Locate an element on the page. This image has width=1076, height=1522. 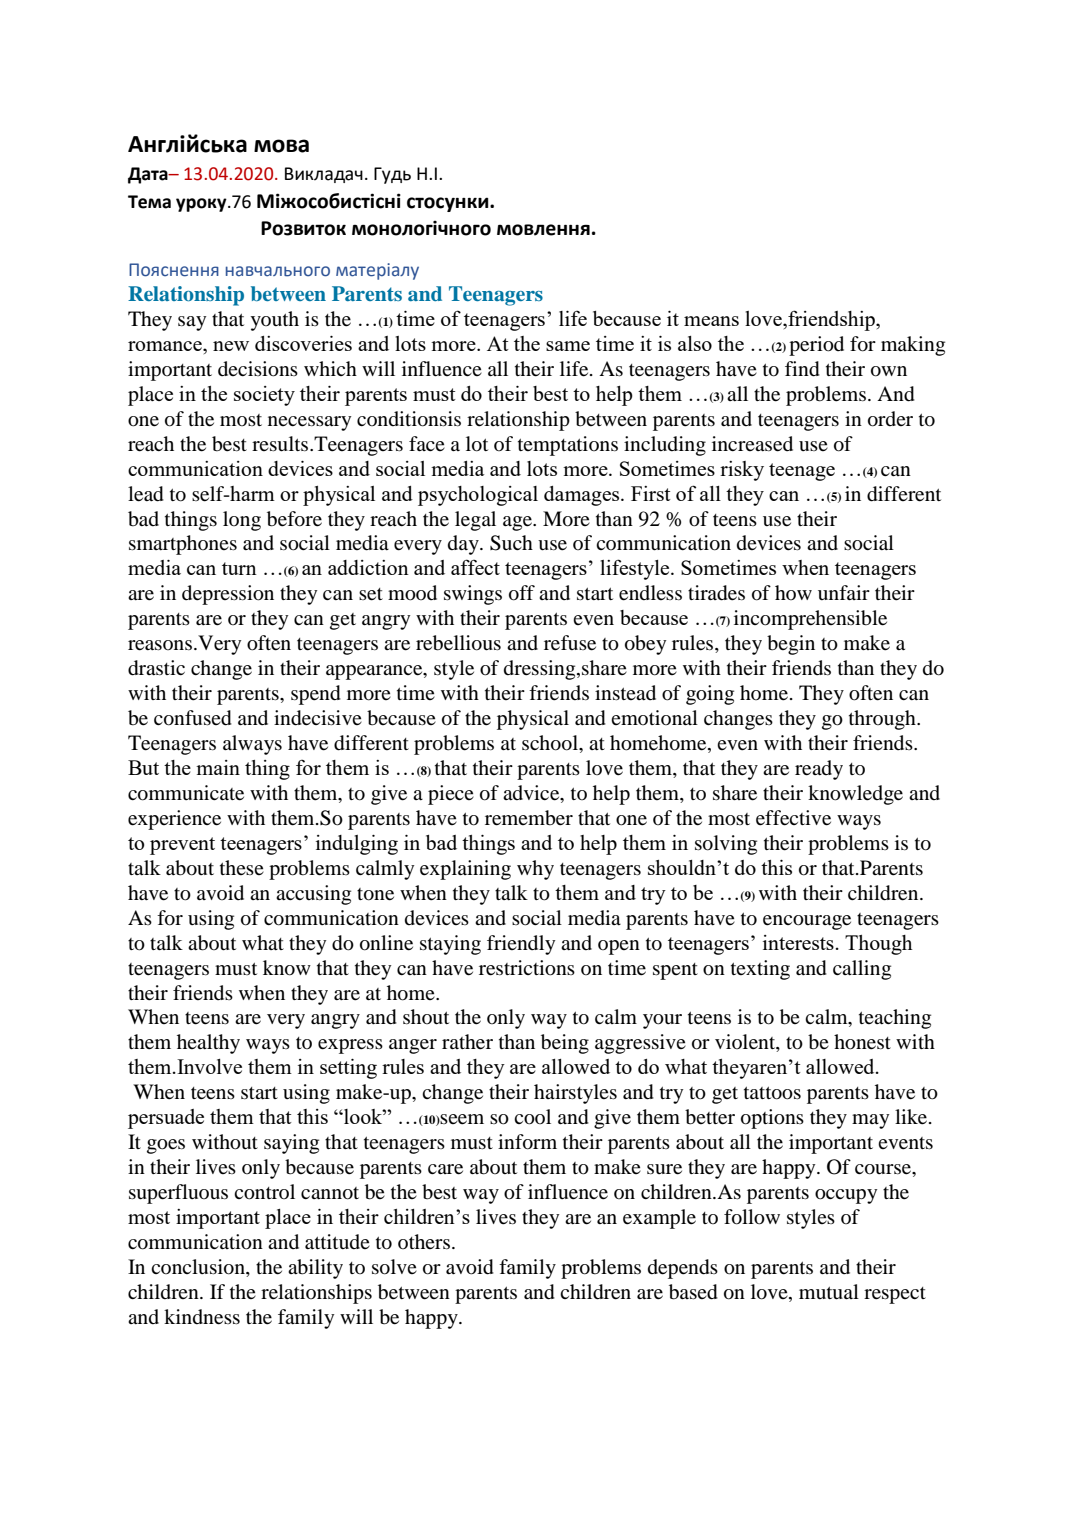
being is located at coordinates (565, 1044).
